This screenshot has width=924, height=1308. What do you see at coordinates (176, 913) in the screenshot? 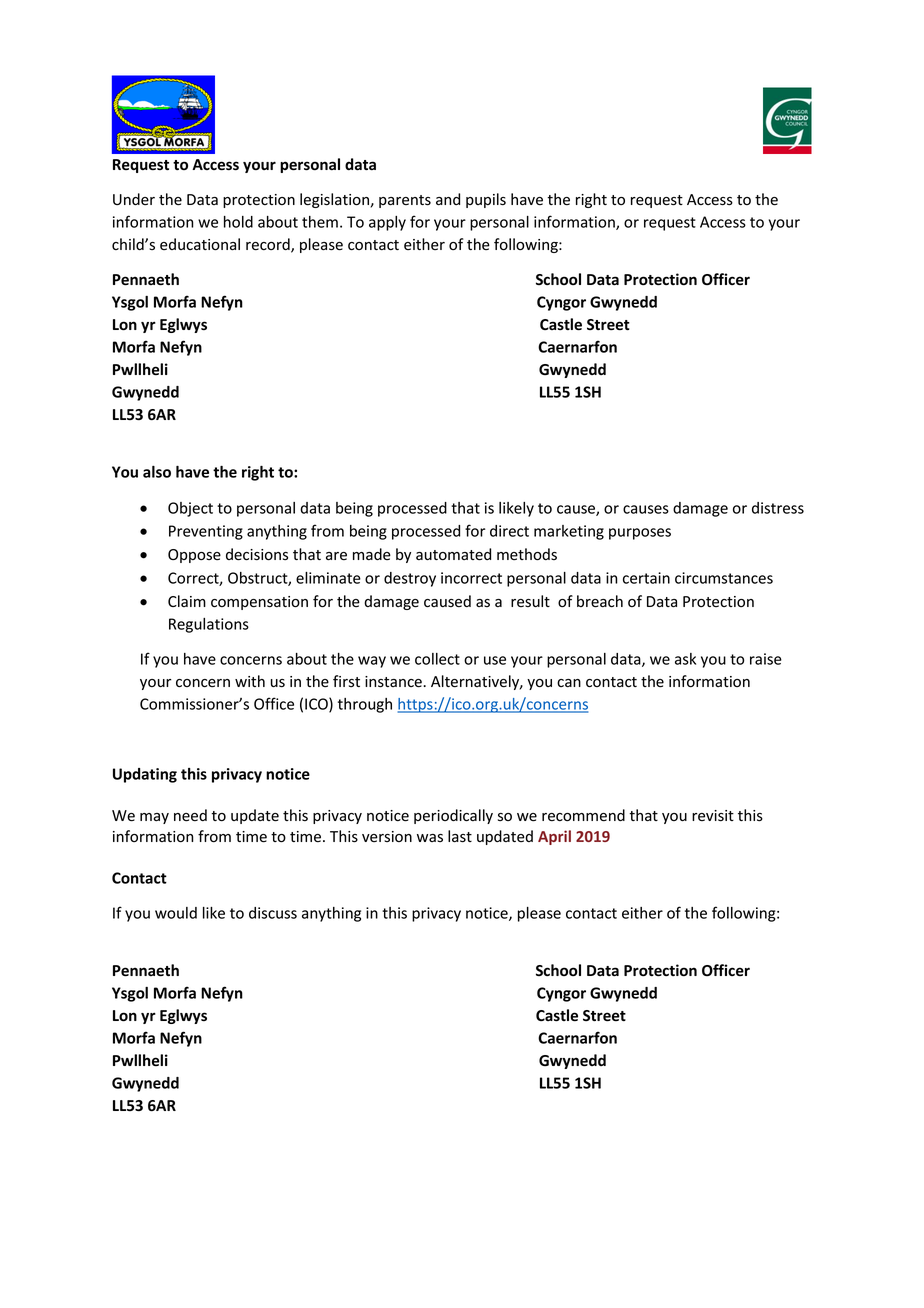
I see `would` at bounding box center [176, 913].
